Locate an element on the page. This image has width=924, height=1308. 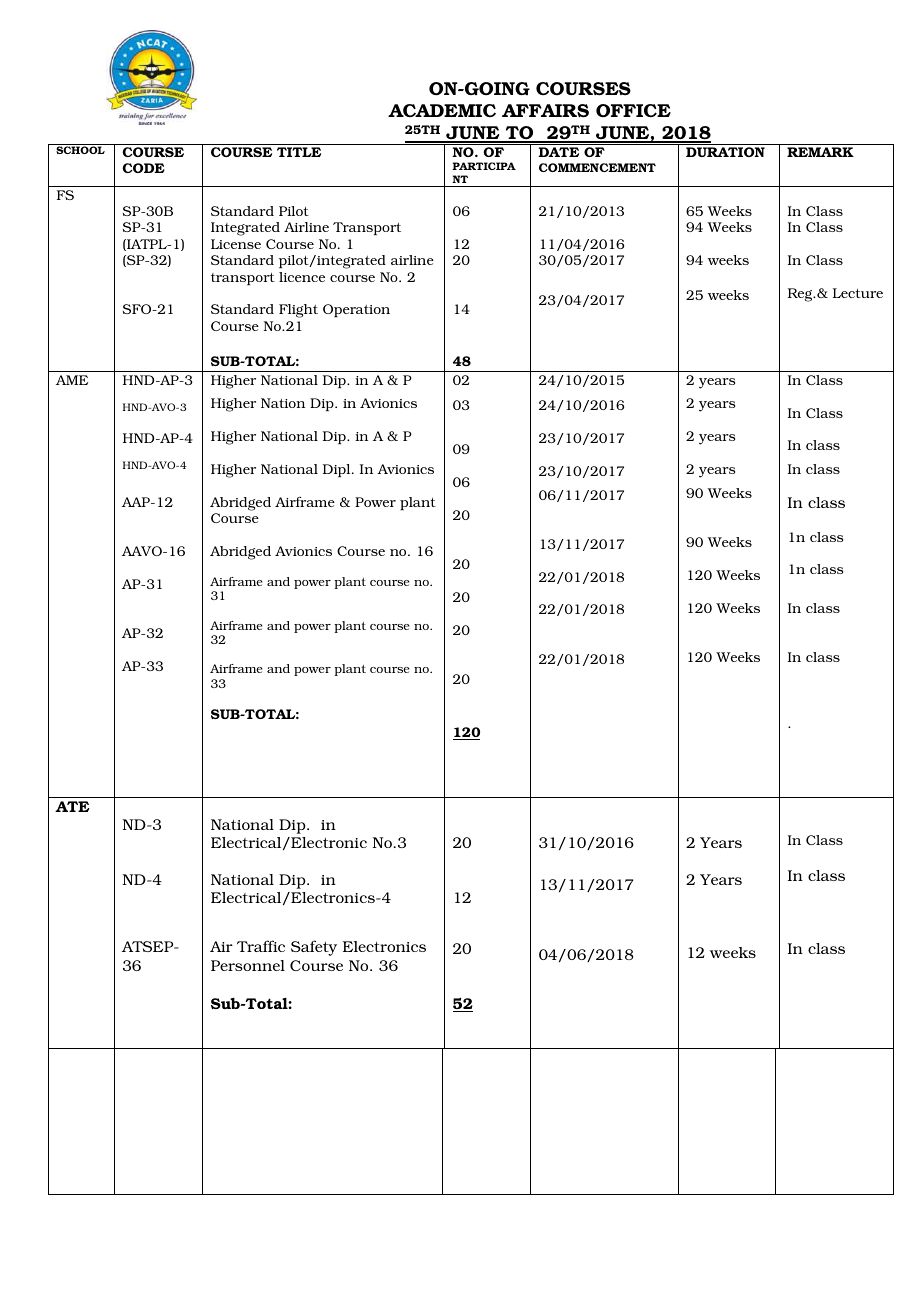
ACADEMIC is located at coordinates (442, 110).
